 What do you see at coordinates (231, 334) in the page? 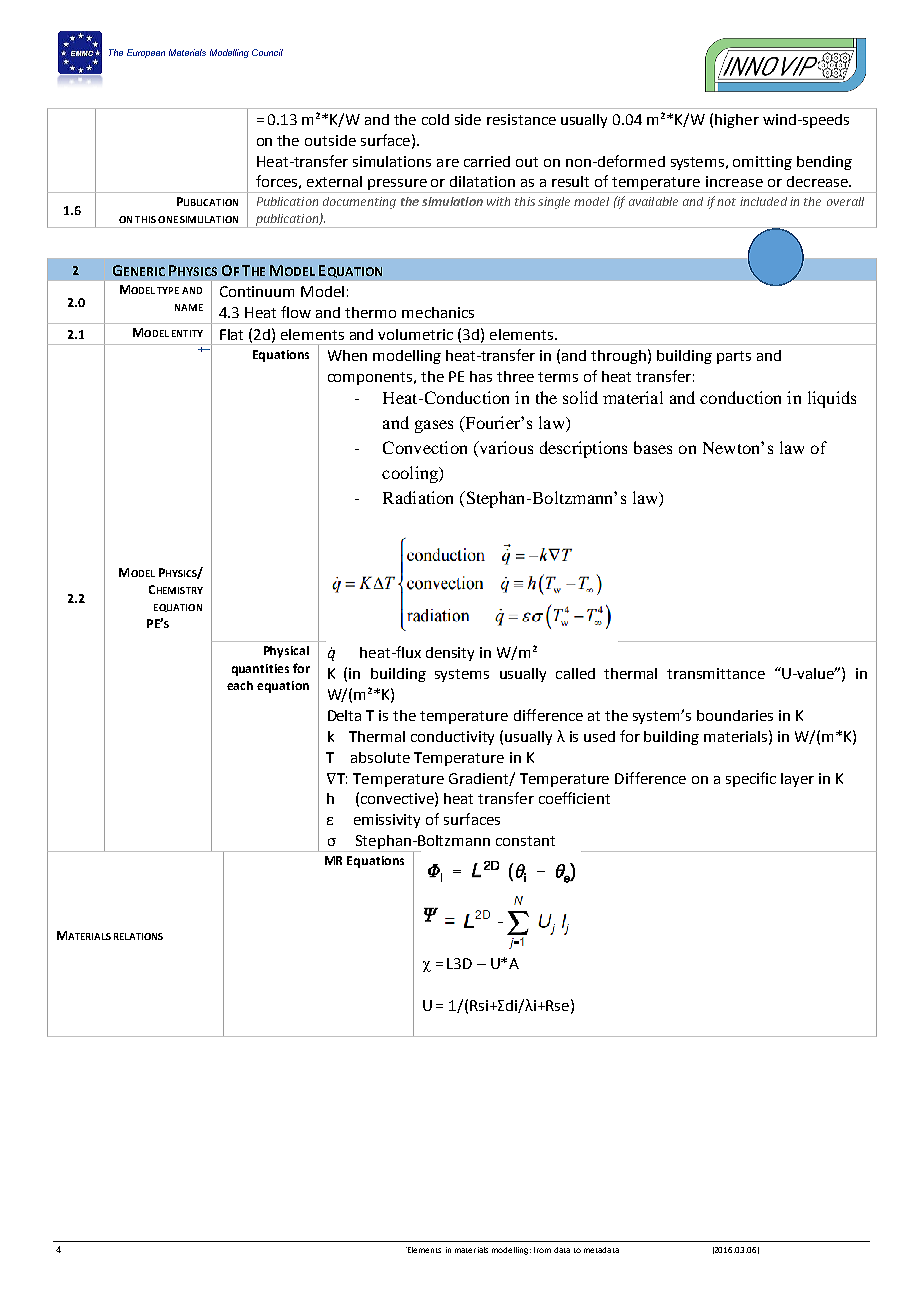
I see `Flat` at bounding box center [231, 334].
